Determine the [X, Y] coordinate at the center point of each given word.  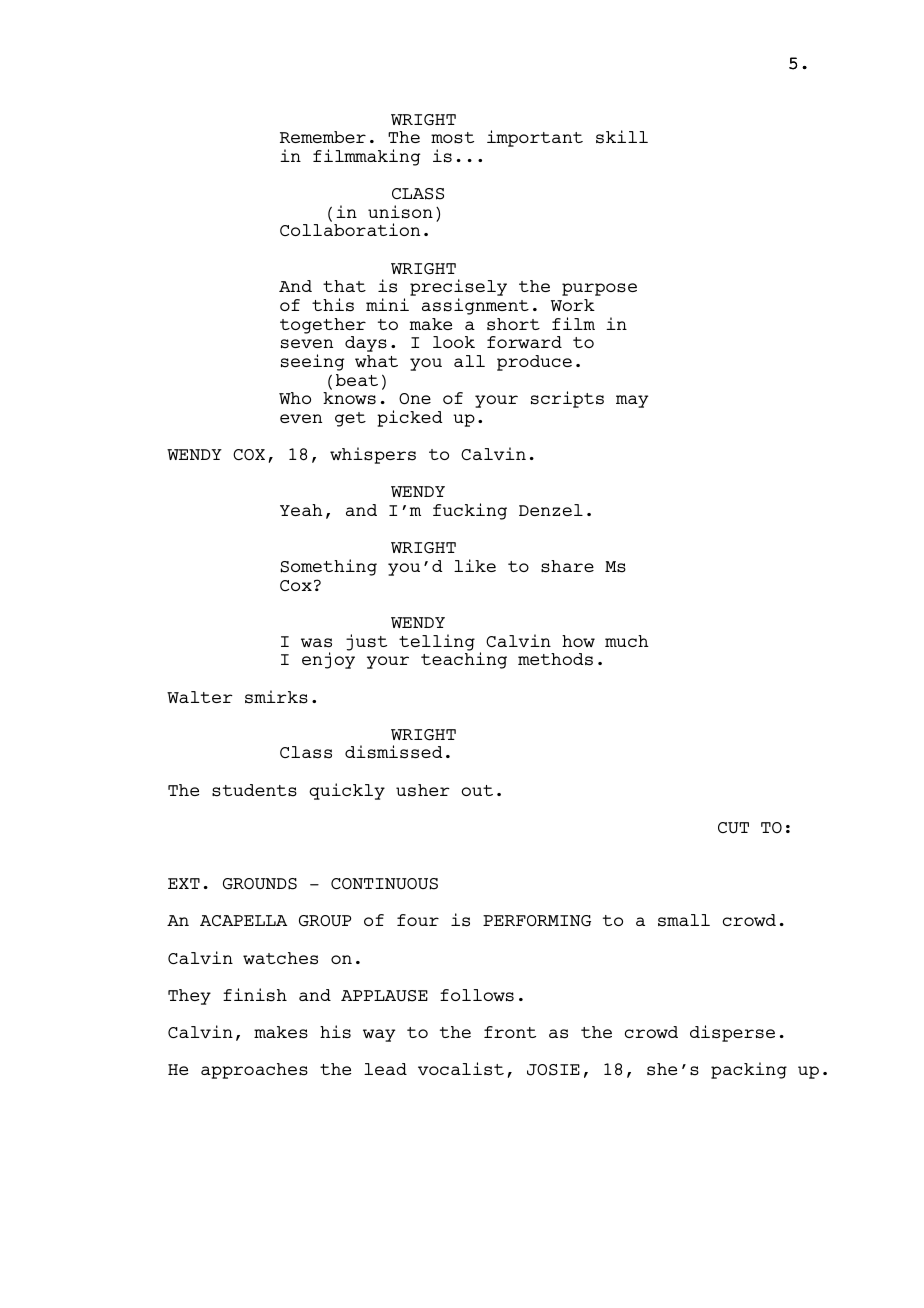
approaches [254, 1071]
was [316, 643]
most [452, 138]
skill [622, 137]
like [475, 565]
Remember [323, 137]
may [632, 401]
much [627, 641]
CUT [733, 827]
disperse [732, 1033]
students [254, 790]
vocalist [461, 1069]
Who [295, 398]
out [477, 790]
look [454, 342]
